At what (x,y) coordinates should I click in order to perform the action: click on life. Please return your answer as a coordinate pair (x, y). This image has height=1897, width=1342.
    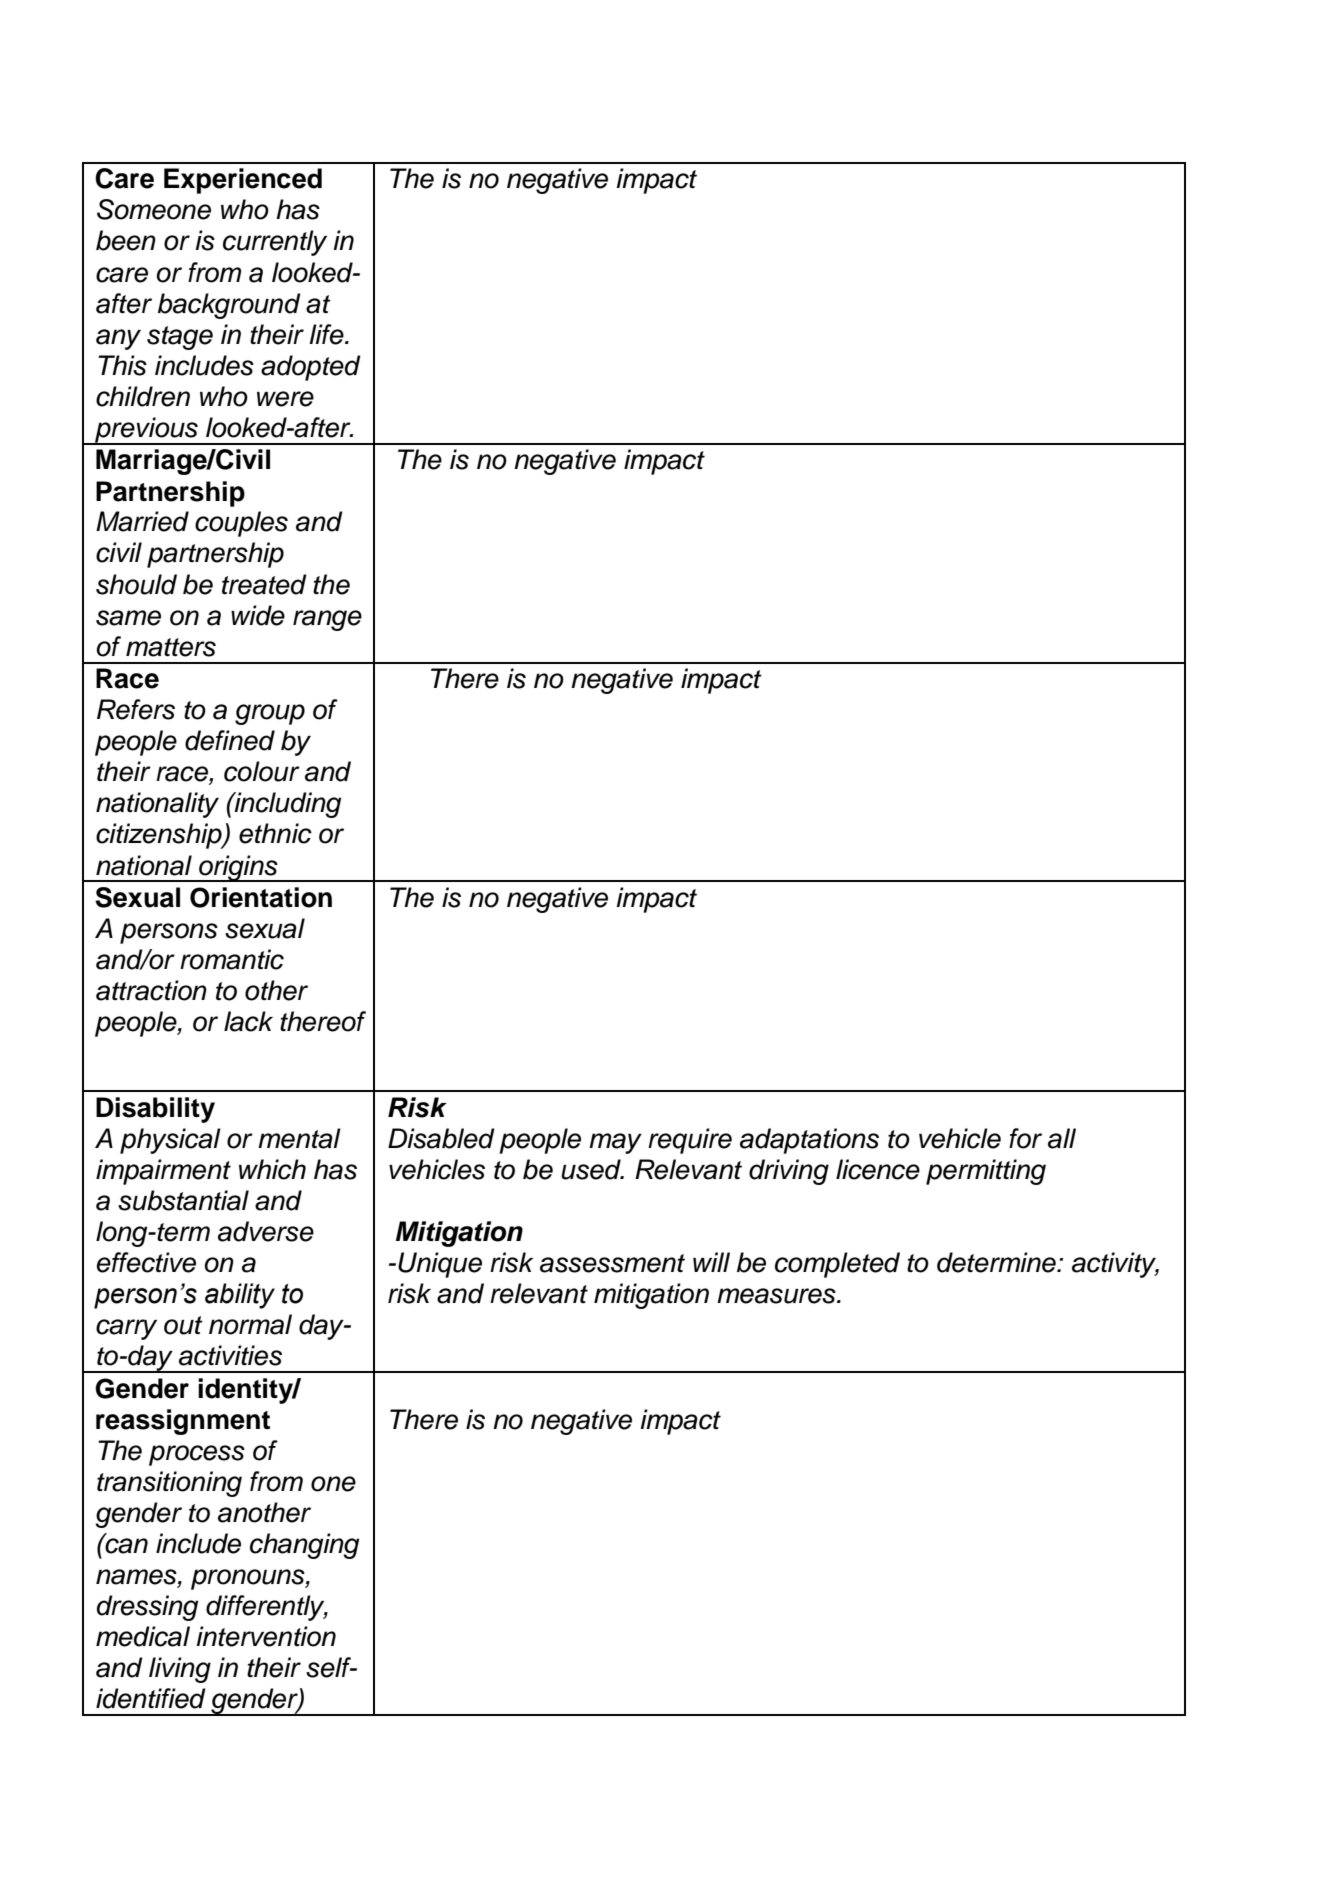
    Looking at the image, I should click on (327, 334).
